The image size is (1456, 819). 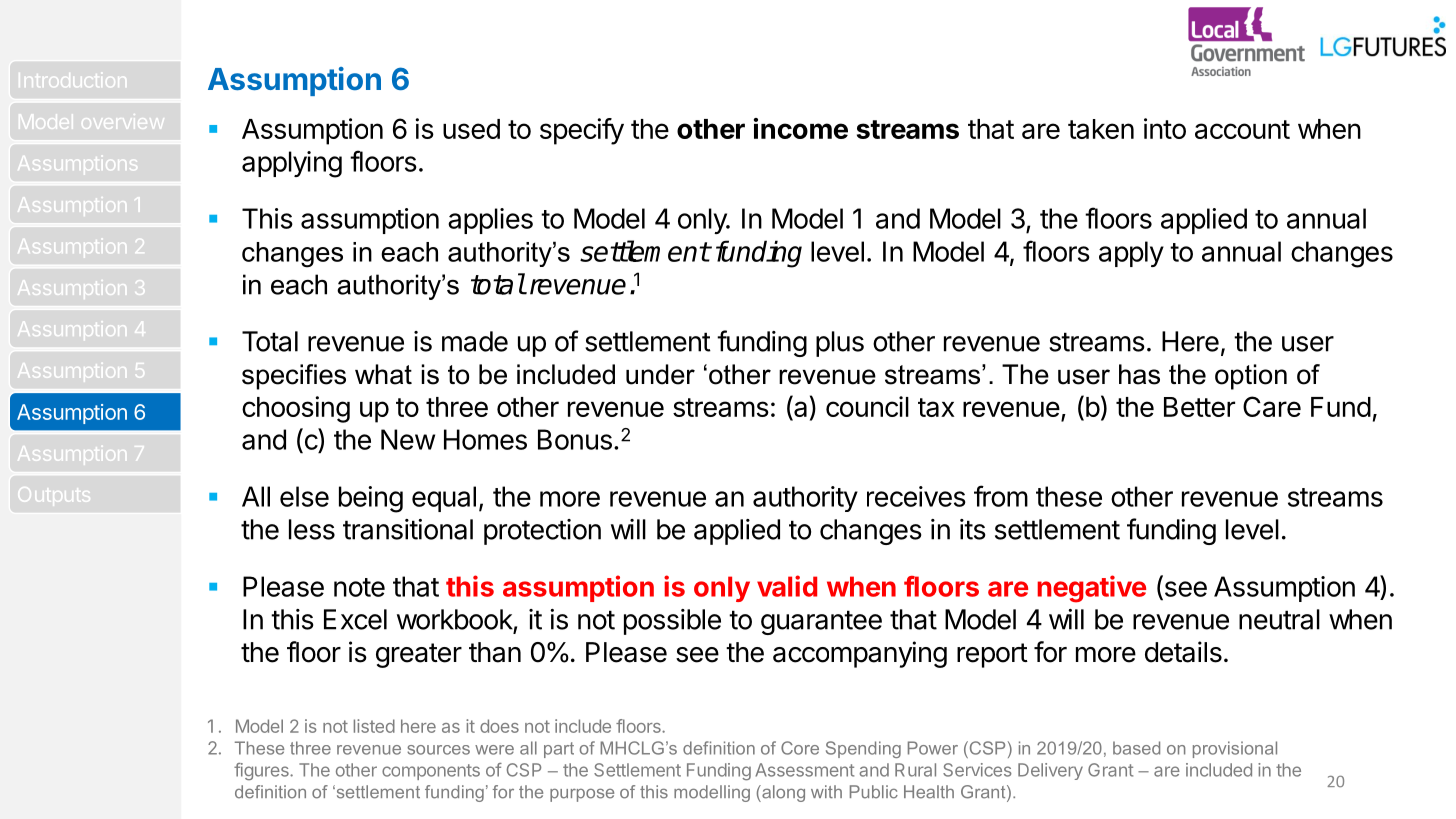 What do you see at coordinates (431, 772) in the screenshot?
I see `components` at bounding box center [431, 772].
